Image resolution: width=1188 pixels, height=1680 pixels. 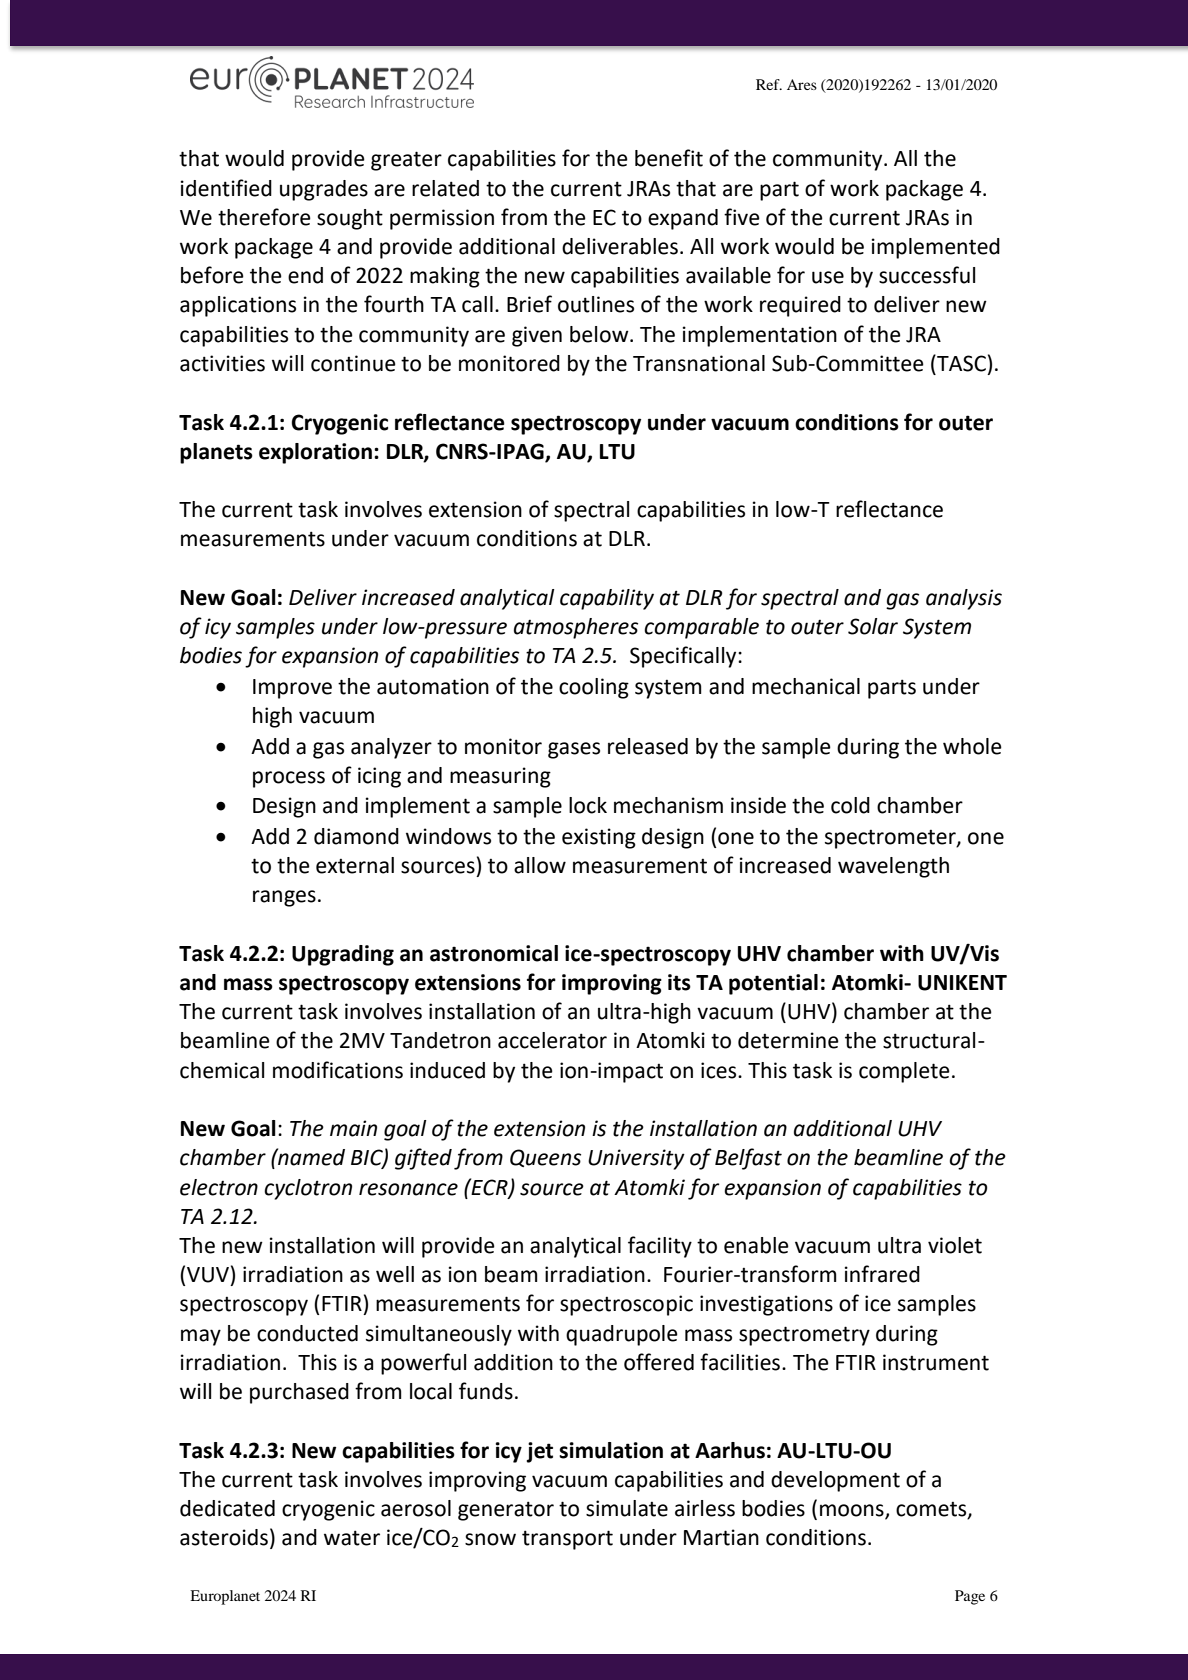 What do you see at coordinates (669, 158) in the page?
I see `benefit` at bounding box center [669, 158].
